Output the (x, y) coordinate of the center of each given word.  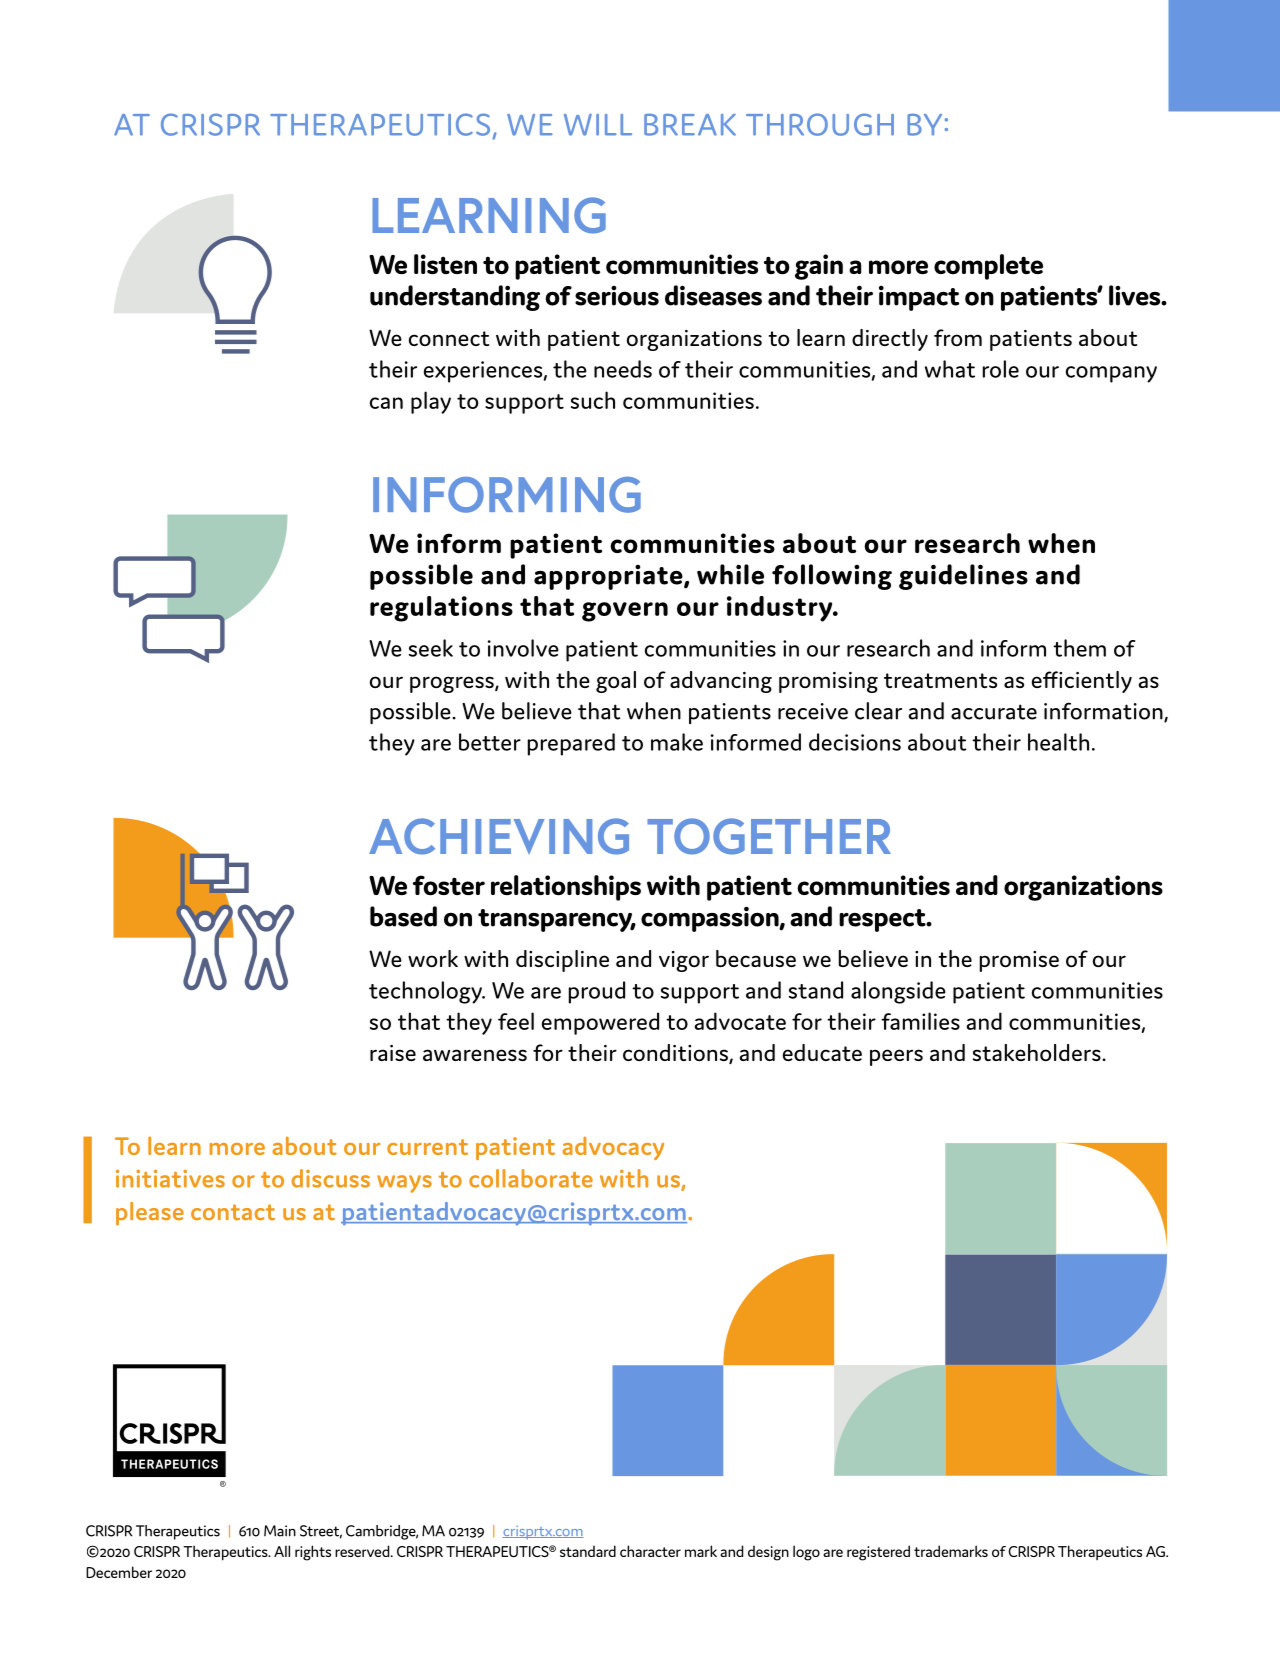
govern (625, 612)
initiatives (170, 1179)
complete (988, 267)
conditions (676, 1054)
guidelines (963, 577)
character (650, 1551)
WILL (598, 125)
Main (280, 1531)
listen (445, 264)
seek (431, 648)
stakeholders (1038, 1053)
